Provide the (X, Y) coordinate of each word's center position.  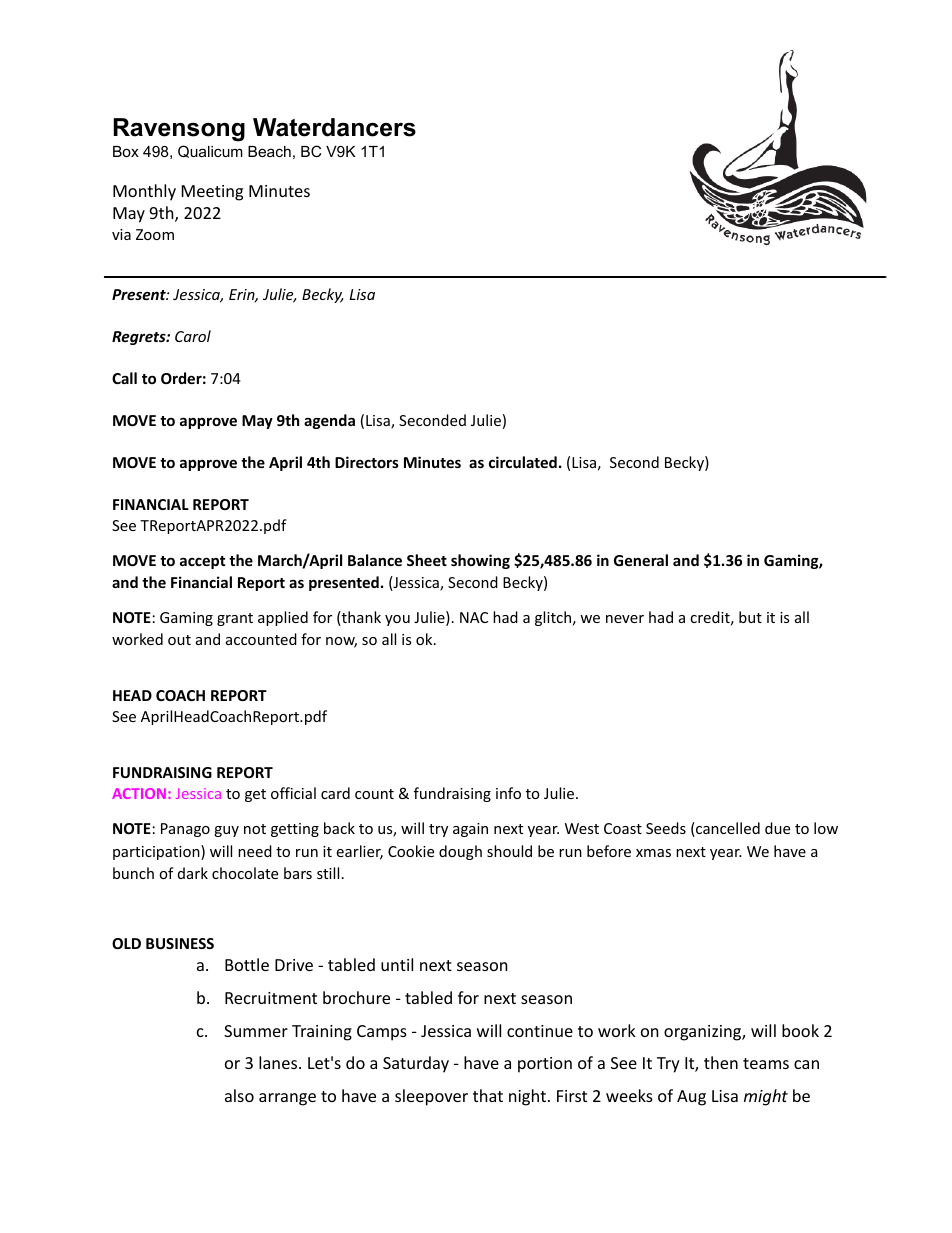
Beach (269, 151)
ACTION (139, 793)
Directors (367, 462)
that (488, 1095)
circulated (523, 462)
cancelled (727, 829)
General (641, 560)
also (239, 1095)
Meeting (212, 193)
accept (202, 562)
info (508, 793)
